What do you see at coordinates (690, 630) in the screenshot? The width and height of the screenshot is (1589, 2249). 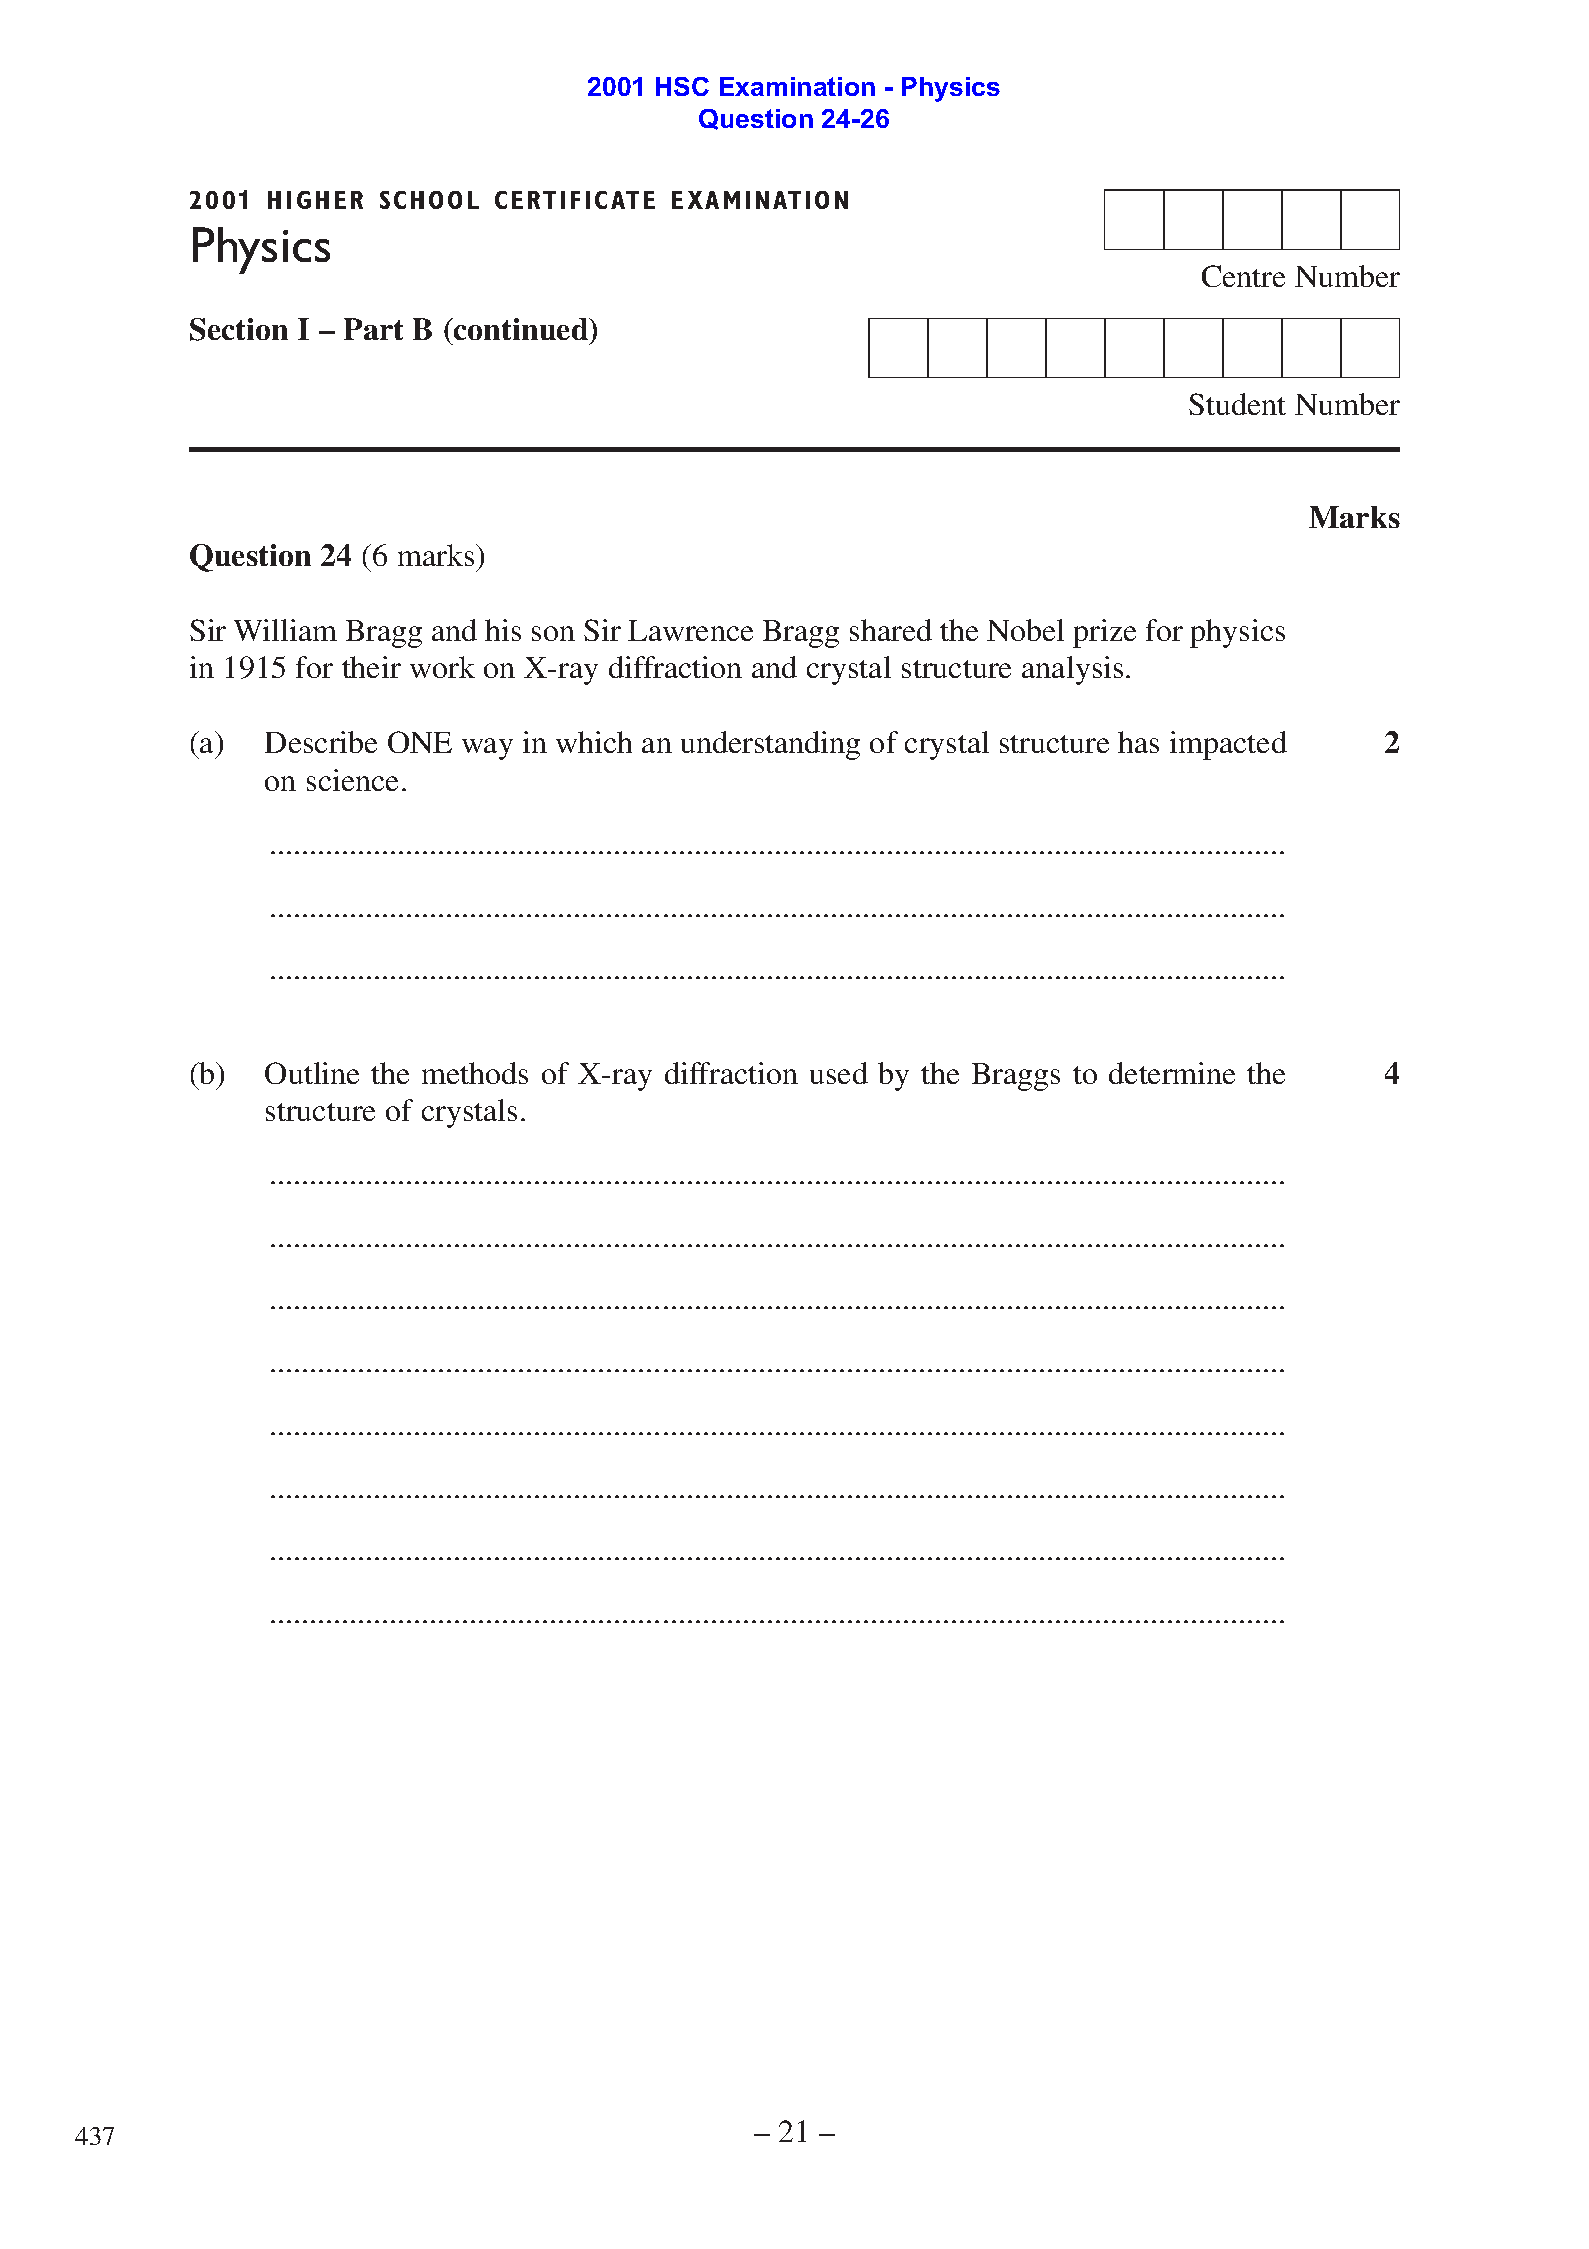 I see `Lawrence` at bounding box center [690, 630].
